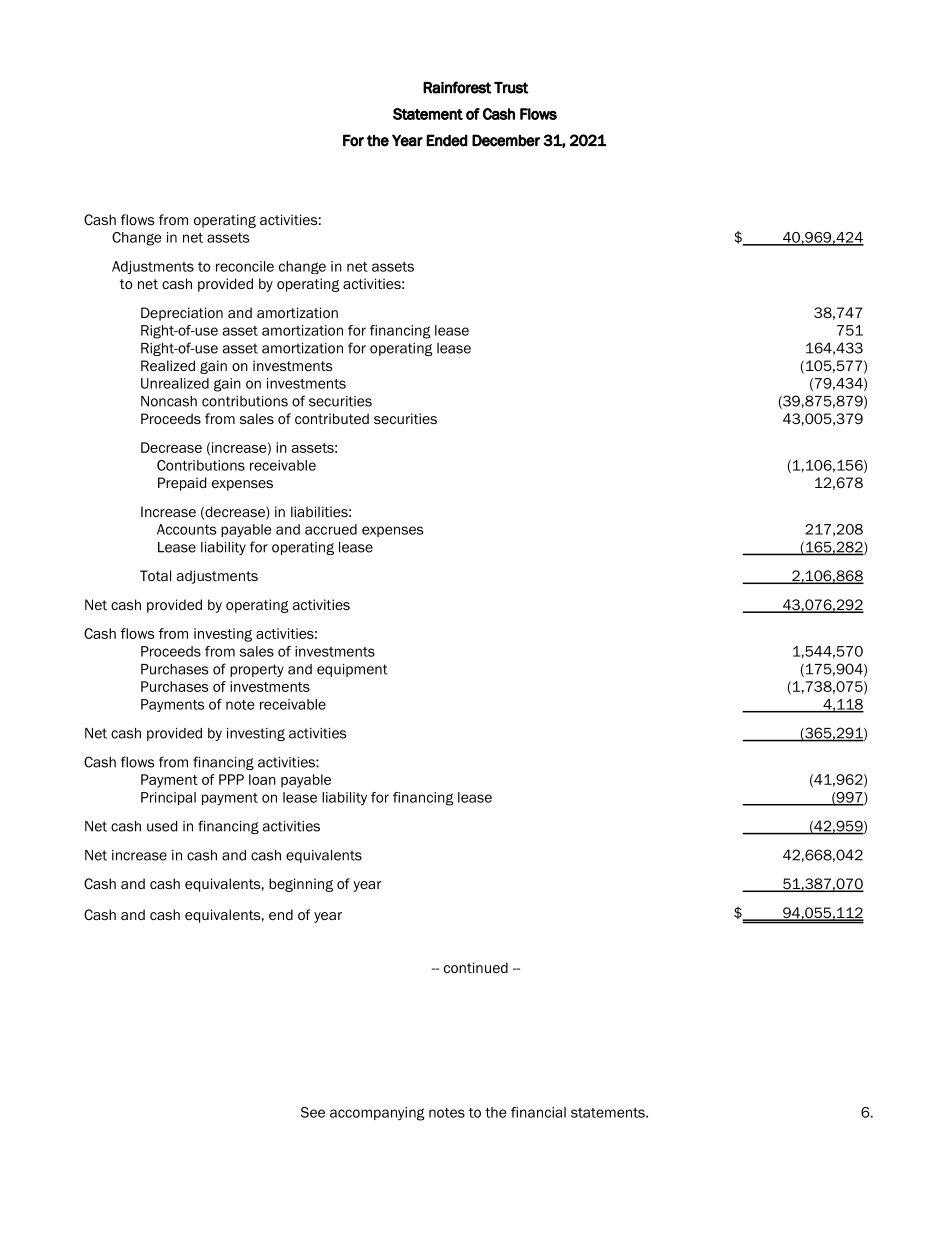 This image has width=952, height=1233. Describe the element at coordinates (476, 967) in the image. I see `continued` at that location.
